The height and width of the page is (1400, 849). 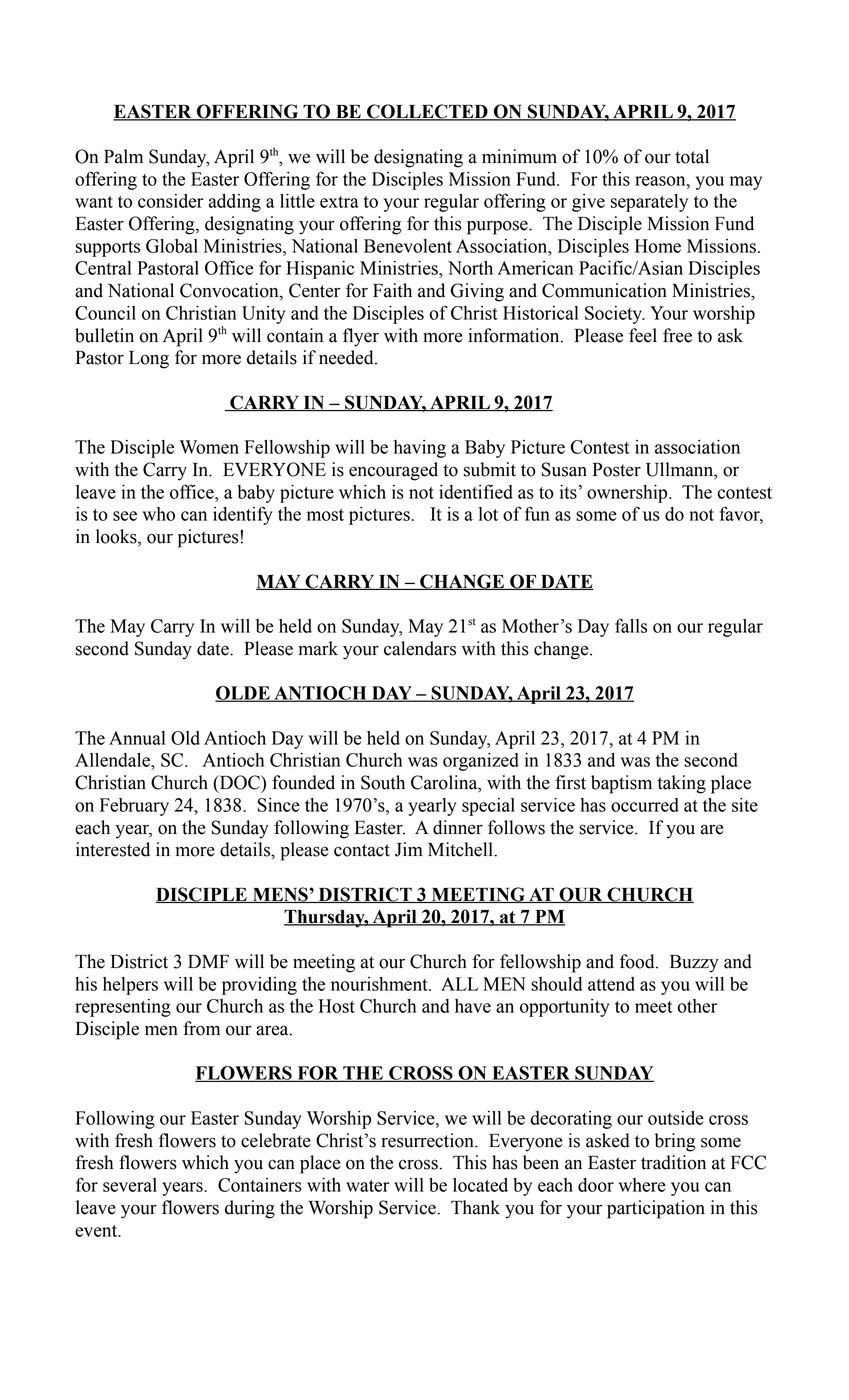 What do you see at coordinates (631, 625) in the page?
I see `falls` at bounding box center [631, 625].
